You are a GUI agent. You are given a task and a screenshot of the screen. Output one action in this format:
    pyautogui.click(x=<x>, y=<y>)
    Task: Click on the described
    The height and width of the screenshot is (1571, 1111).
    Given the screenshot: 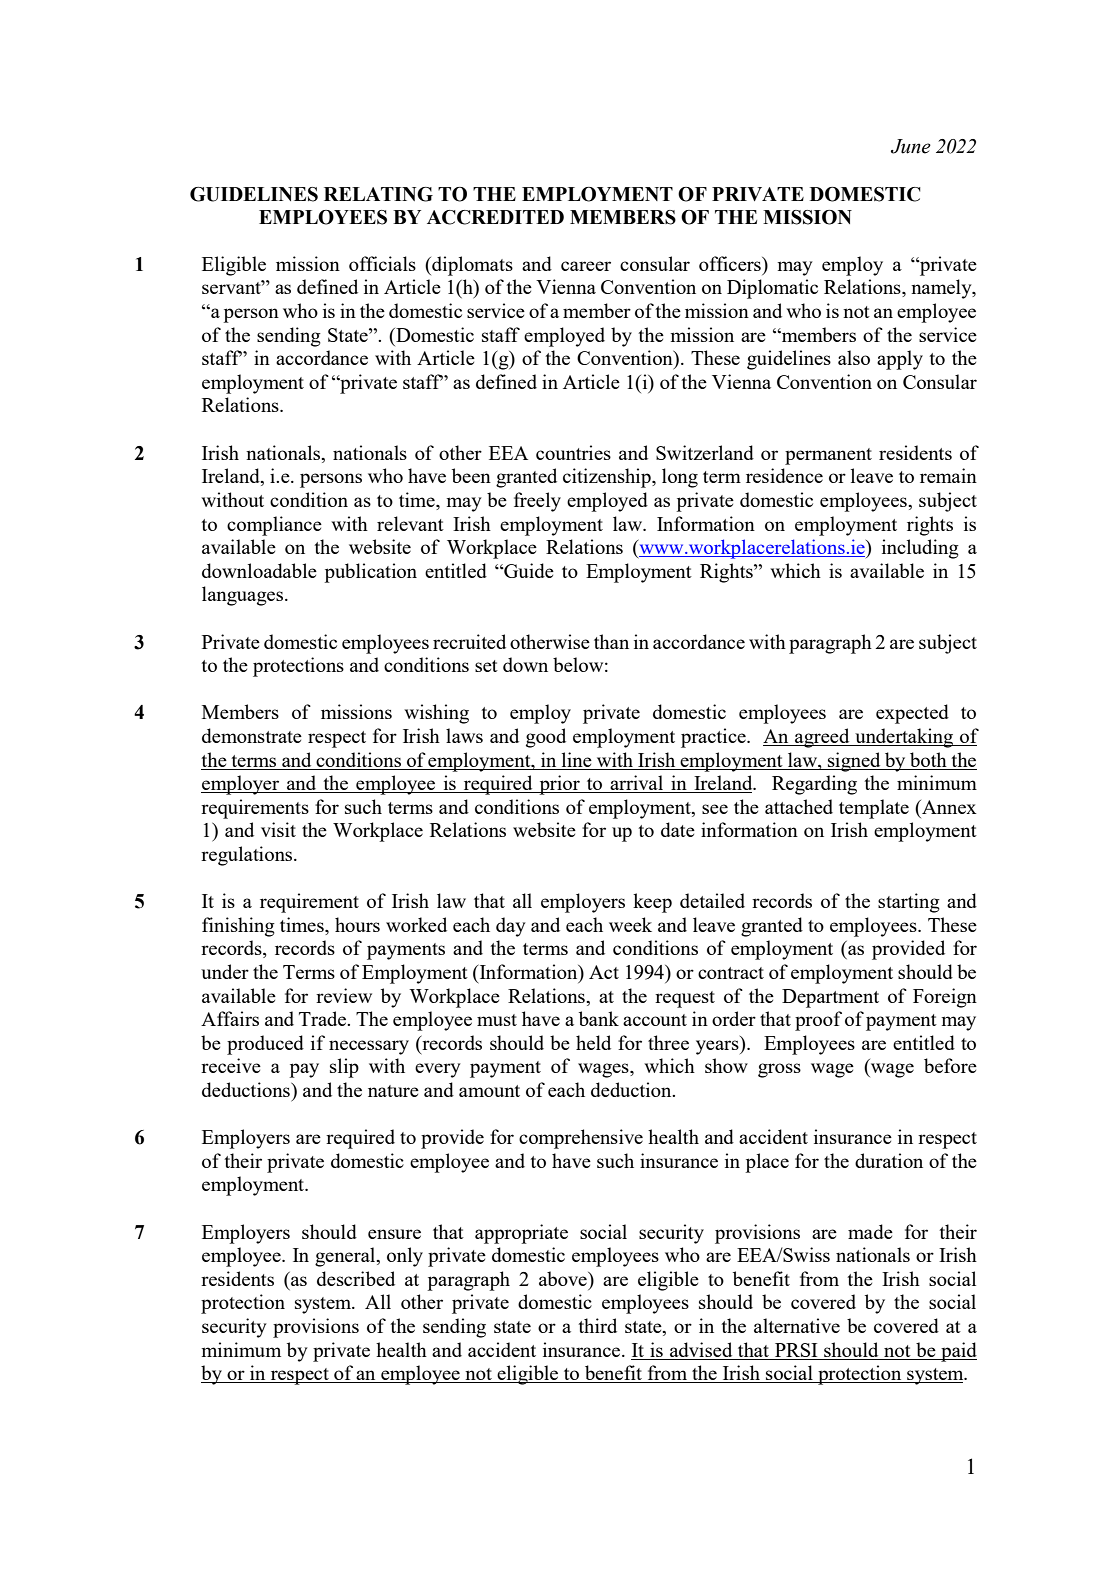 What is the action you would take?
    pyautogui.click(x=356, y=1278)
